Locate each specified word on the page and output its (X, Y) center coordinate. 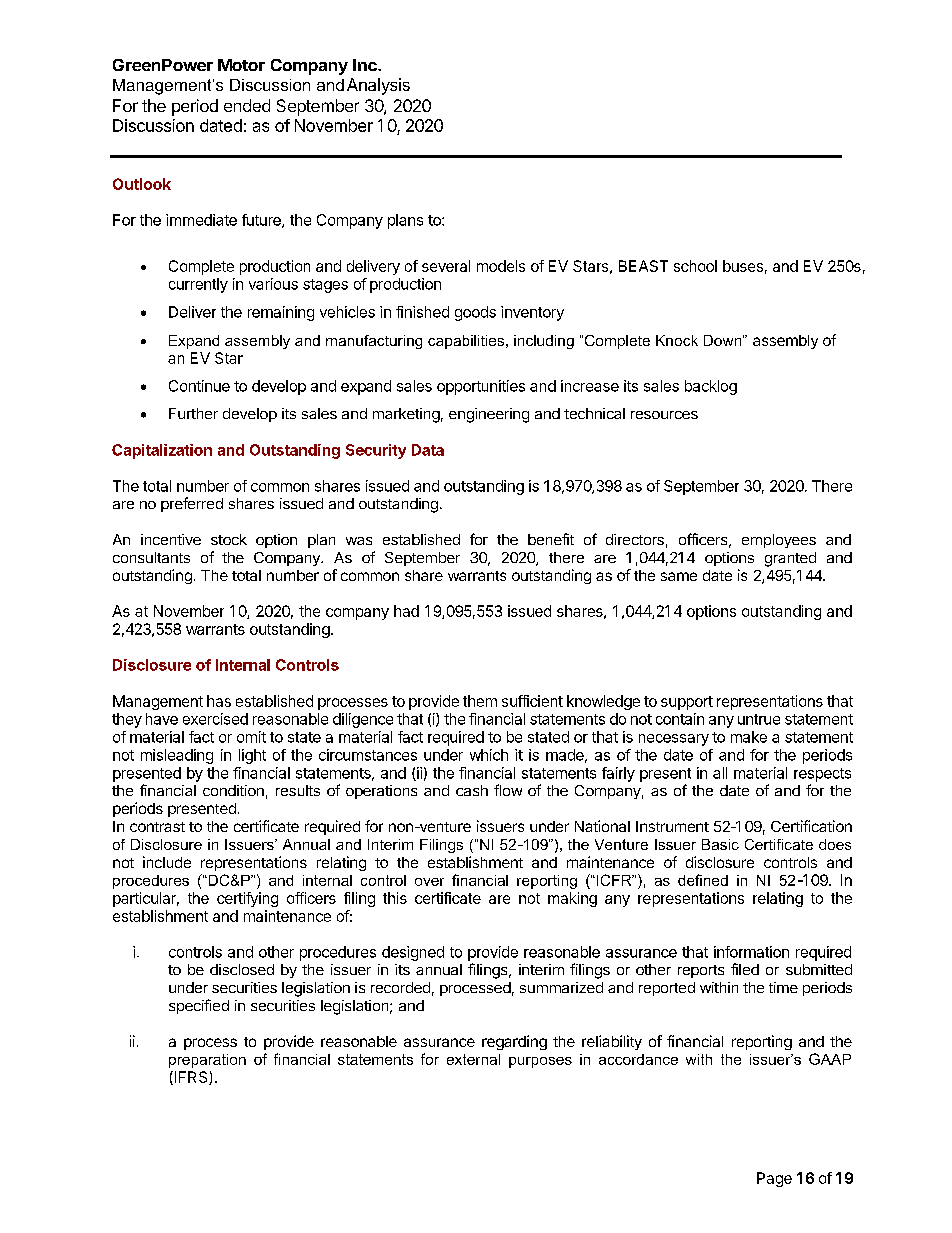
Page (774, 1179)
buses (743, 266)
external (473, 1059)
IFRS (191, 1078)
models (501, 266)
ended (247, 105)
